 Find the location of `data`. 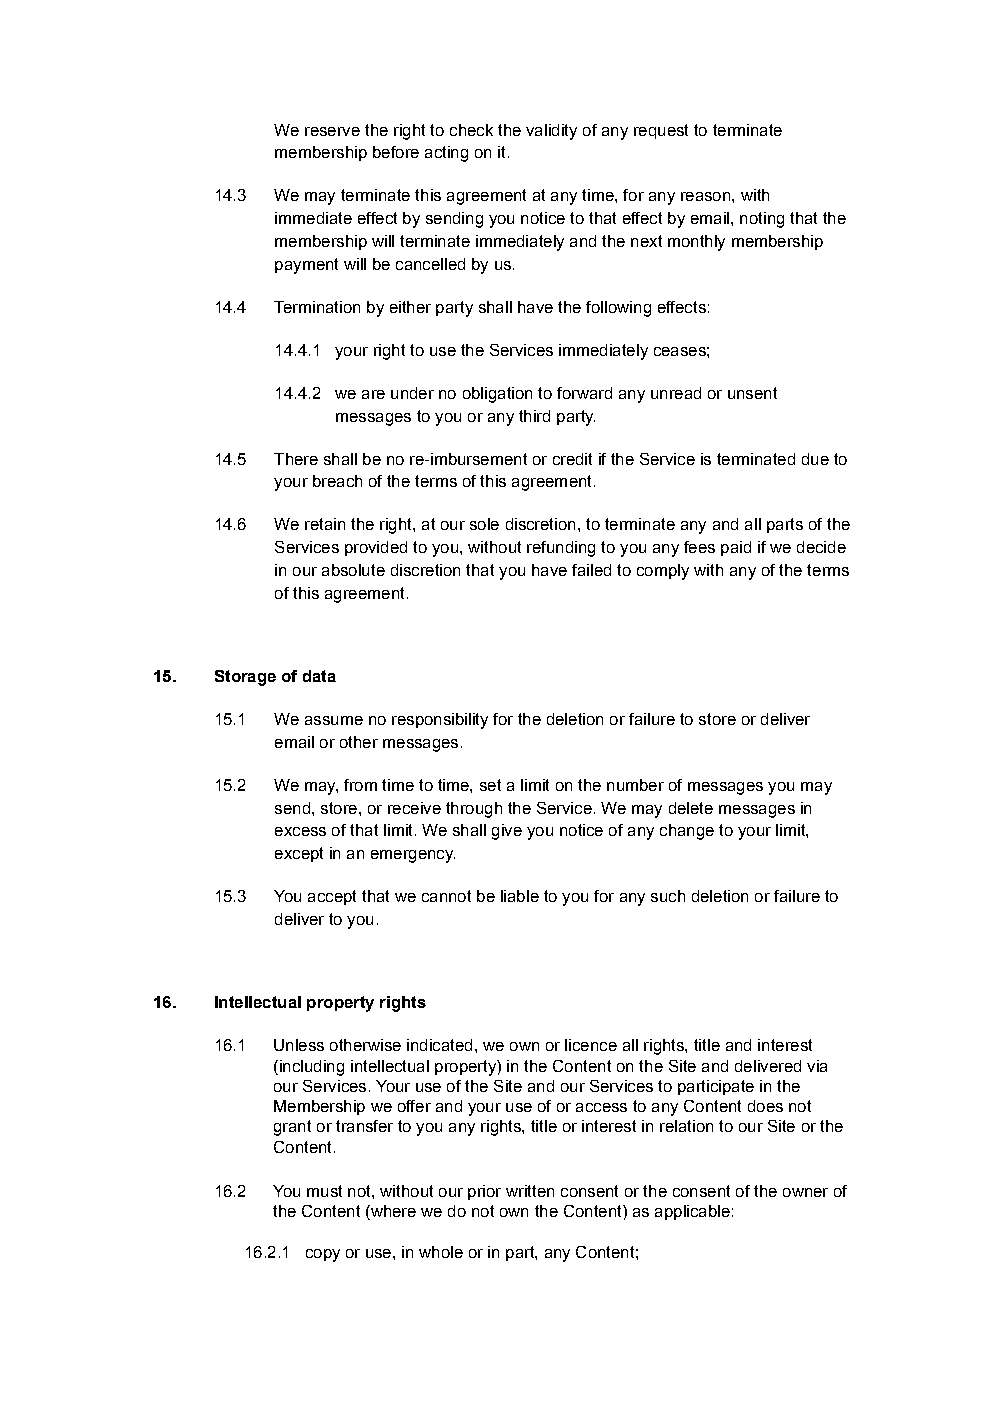

data is located at coordinates (319, 676).
